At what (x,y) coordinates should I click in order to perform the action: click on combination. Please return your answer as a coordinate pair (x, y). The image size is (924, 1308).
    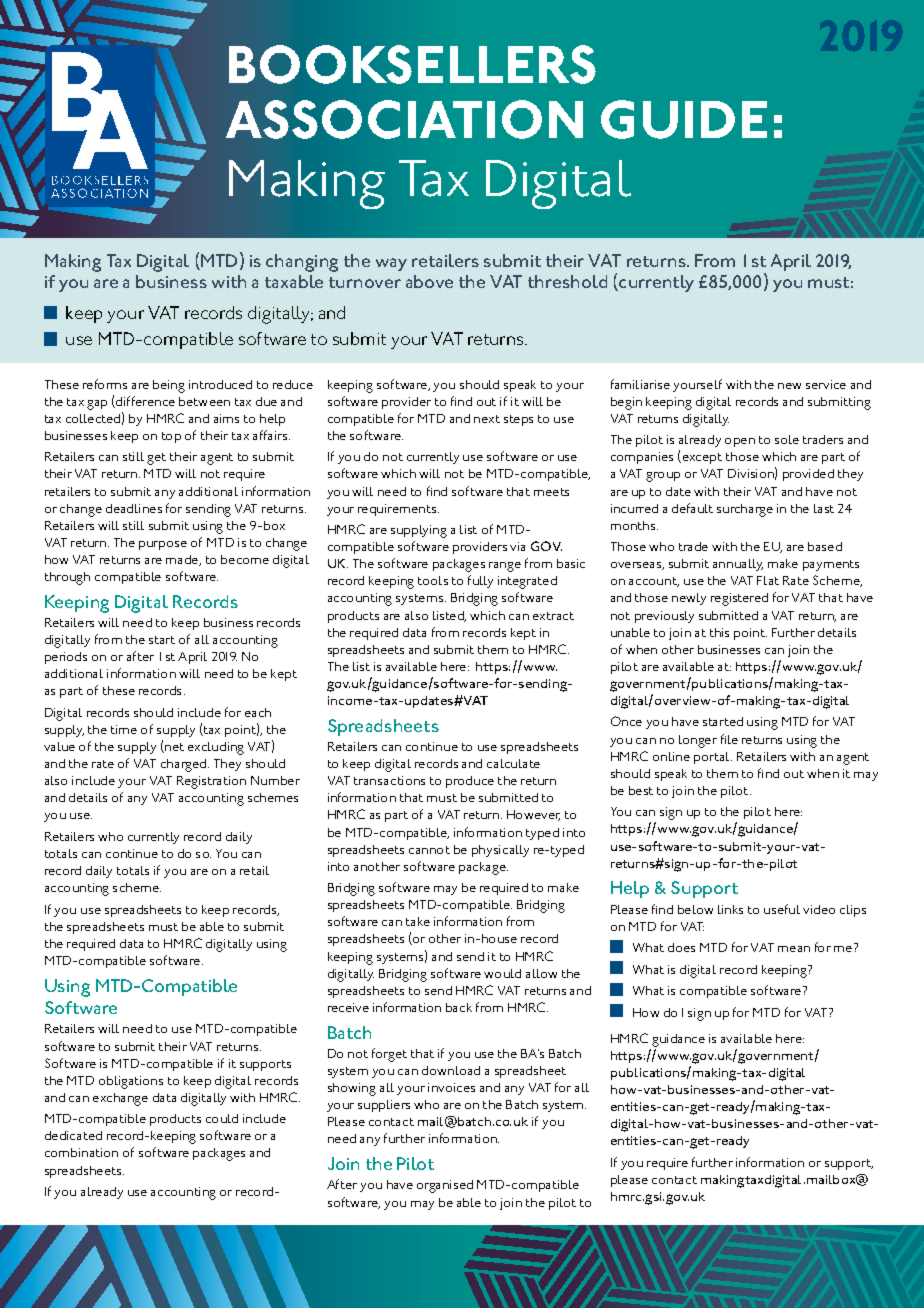
    Looking at the image, I should click on (81, 1152).
